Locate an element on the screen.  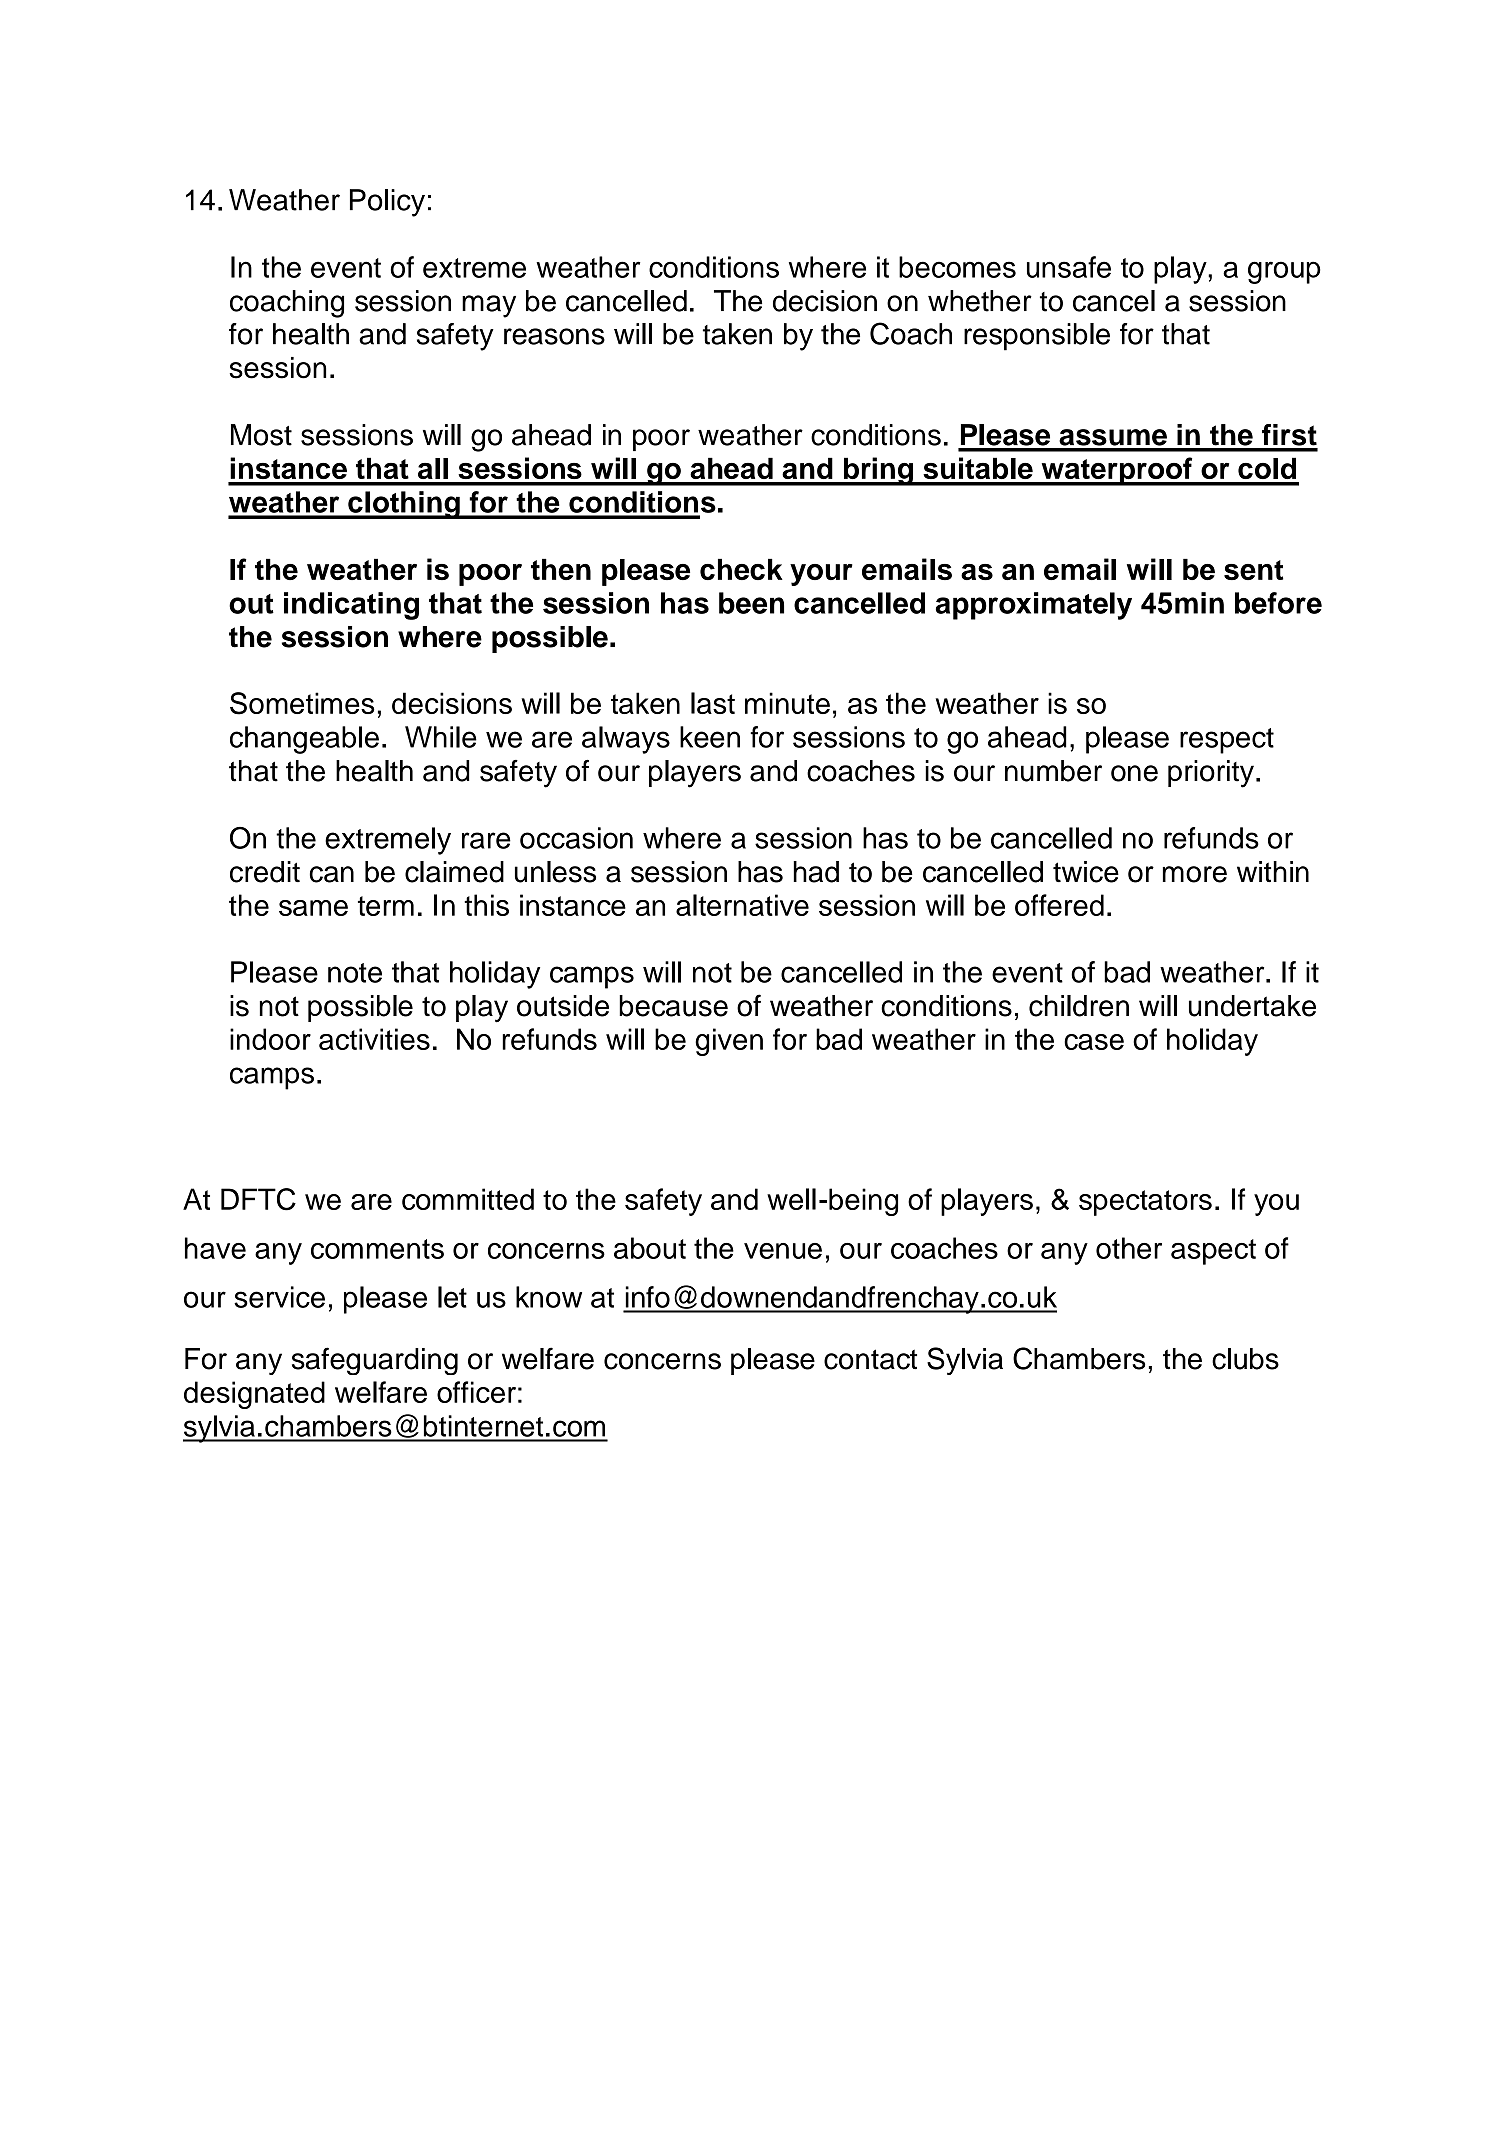
changeable is located at coordinates (304, 740).
